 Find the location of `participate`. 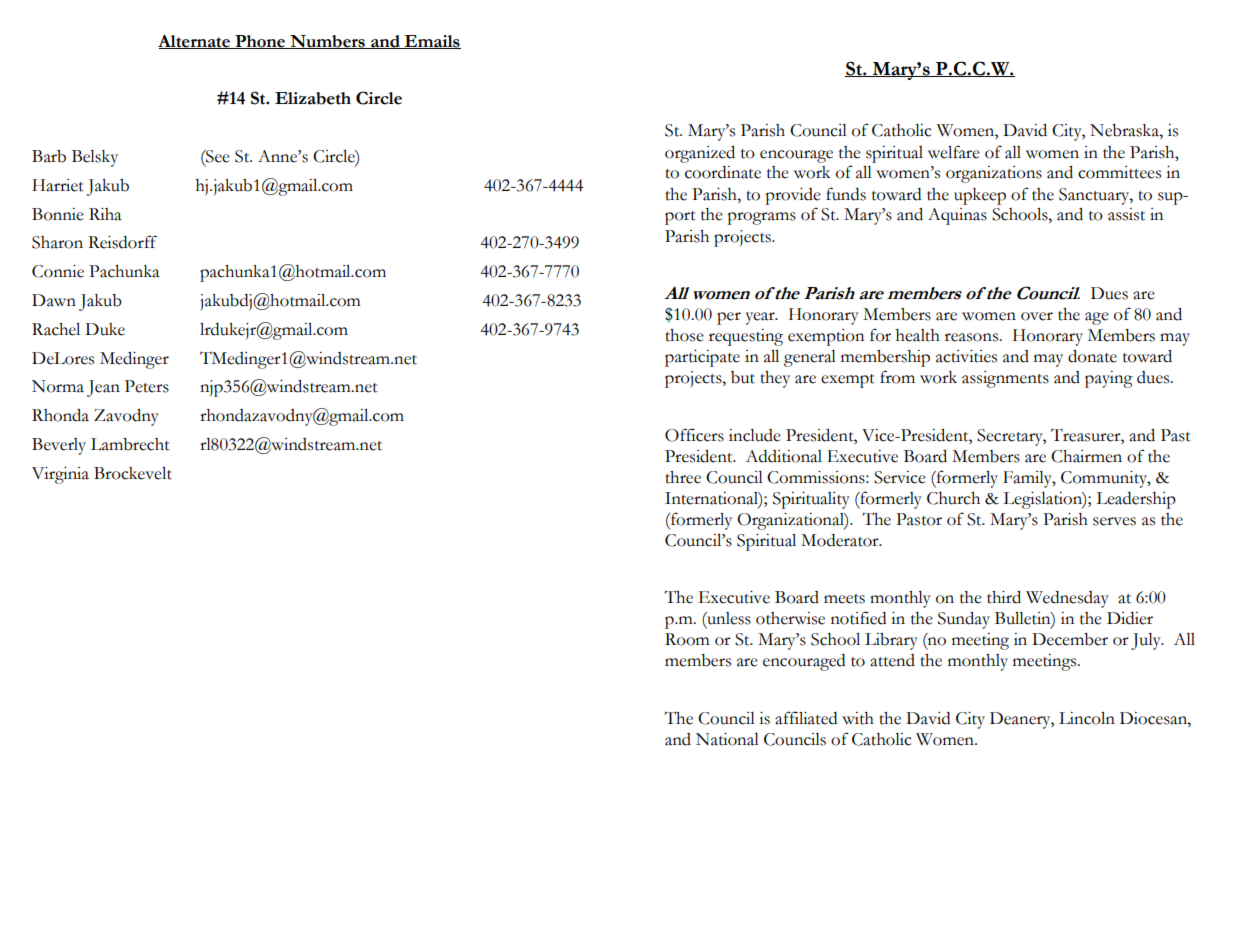

participate is located at coordinates (702, 358).
